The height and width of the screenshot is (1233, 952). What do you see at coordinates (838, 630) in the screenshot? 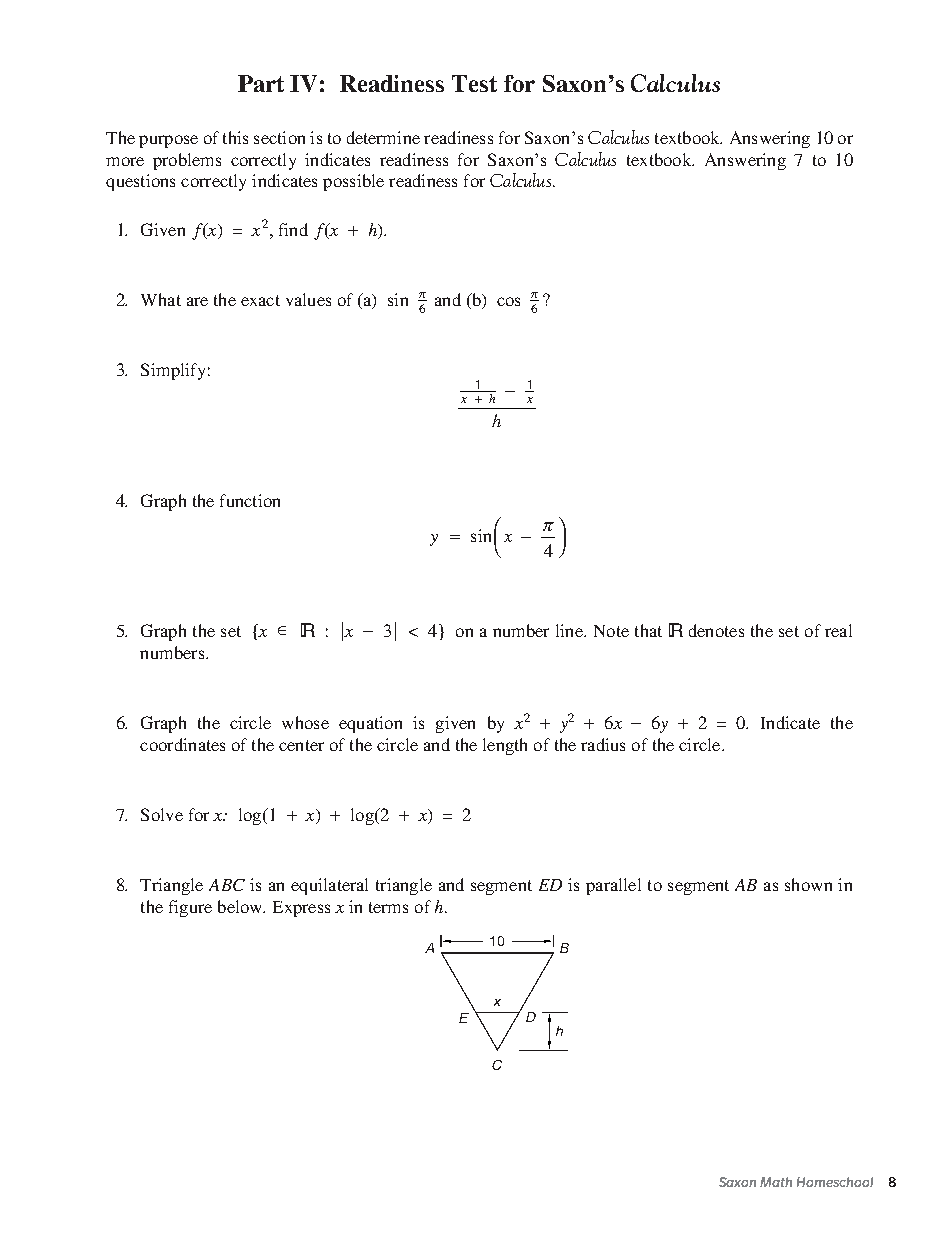
I see `real` at bounding box center [838, 630].
